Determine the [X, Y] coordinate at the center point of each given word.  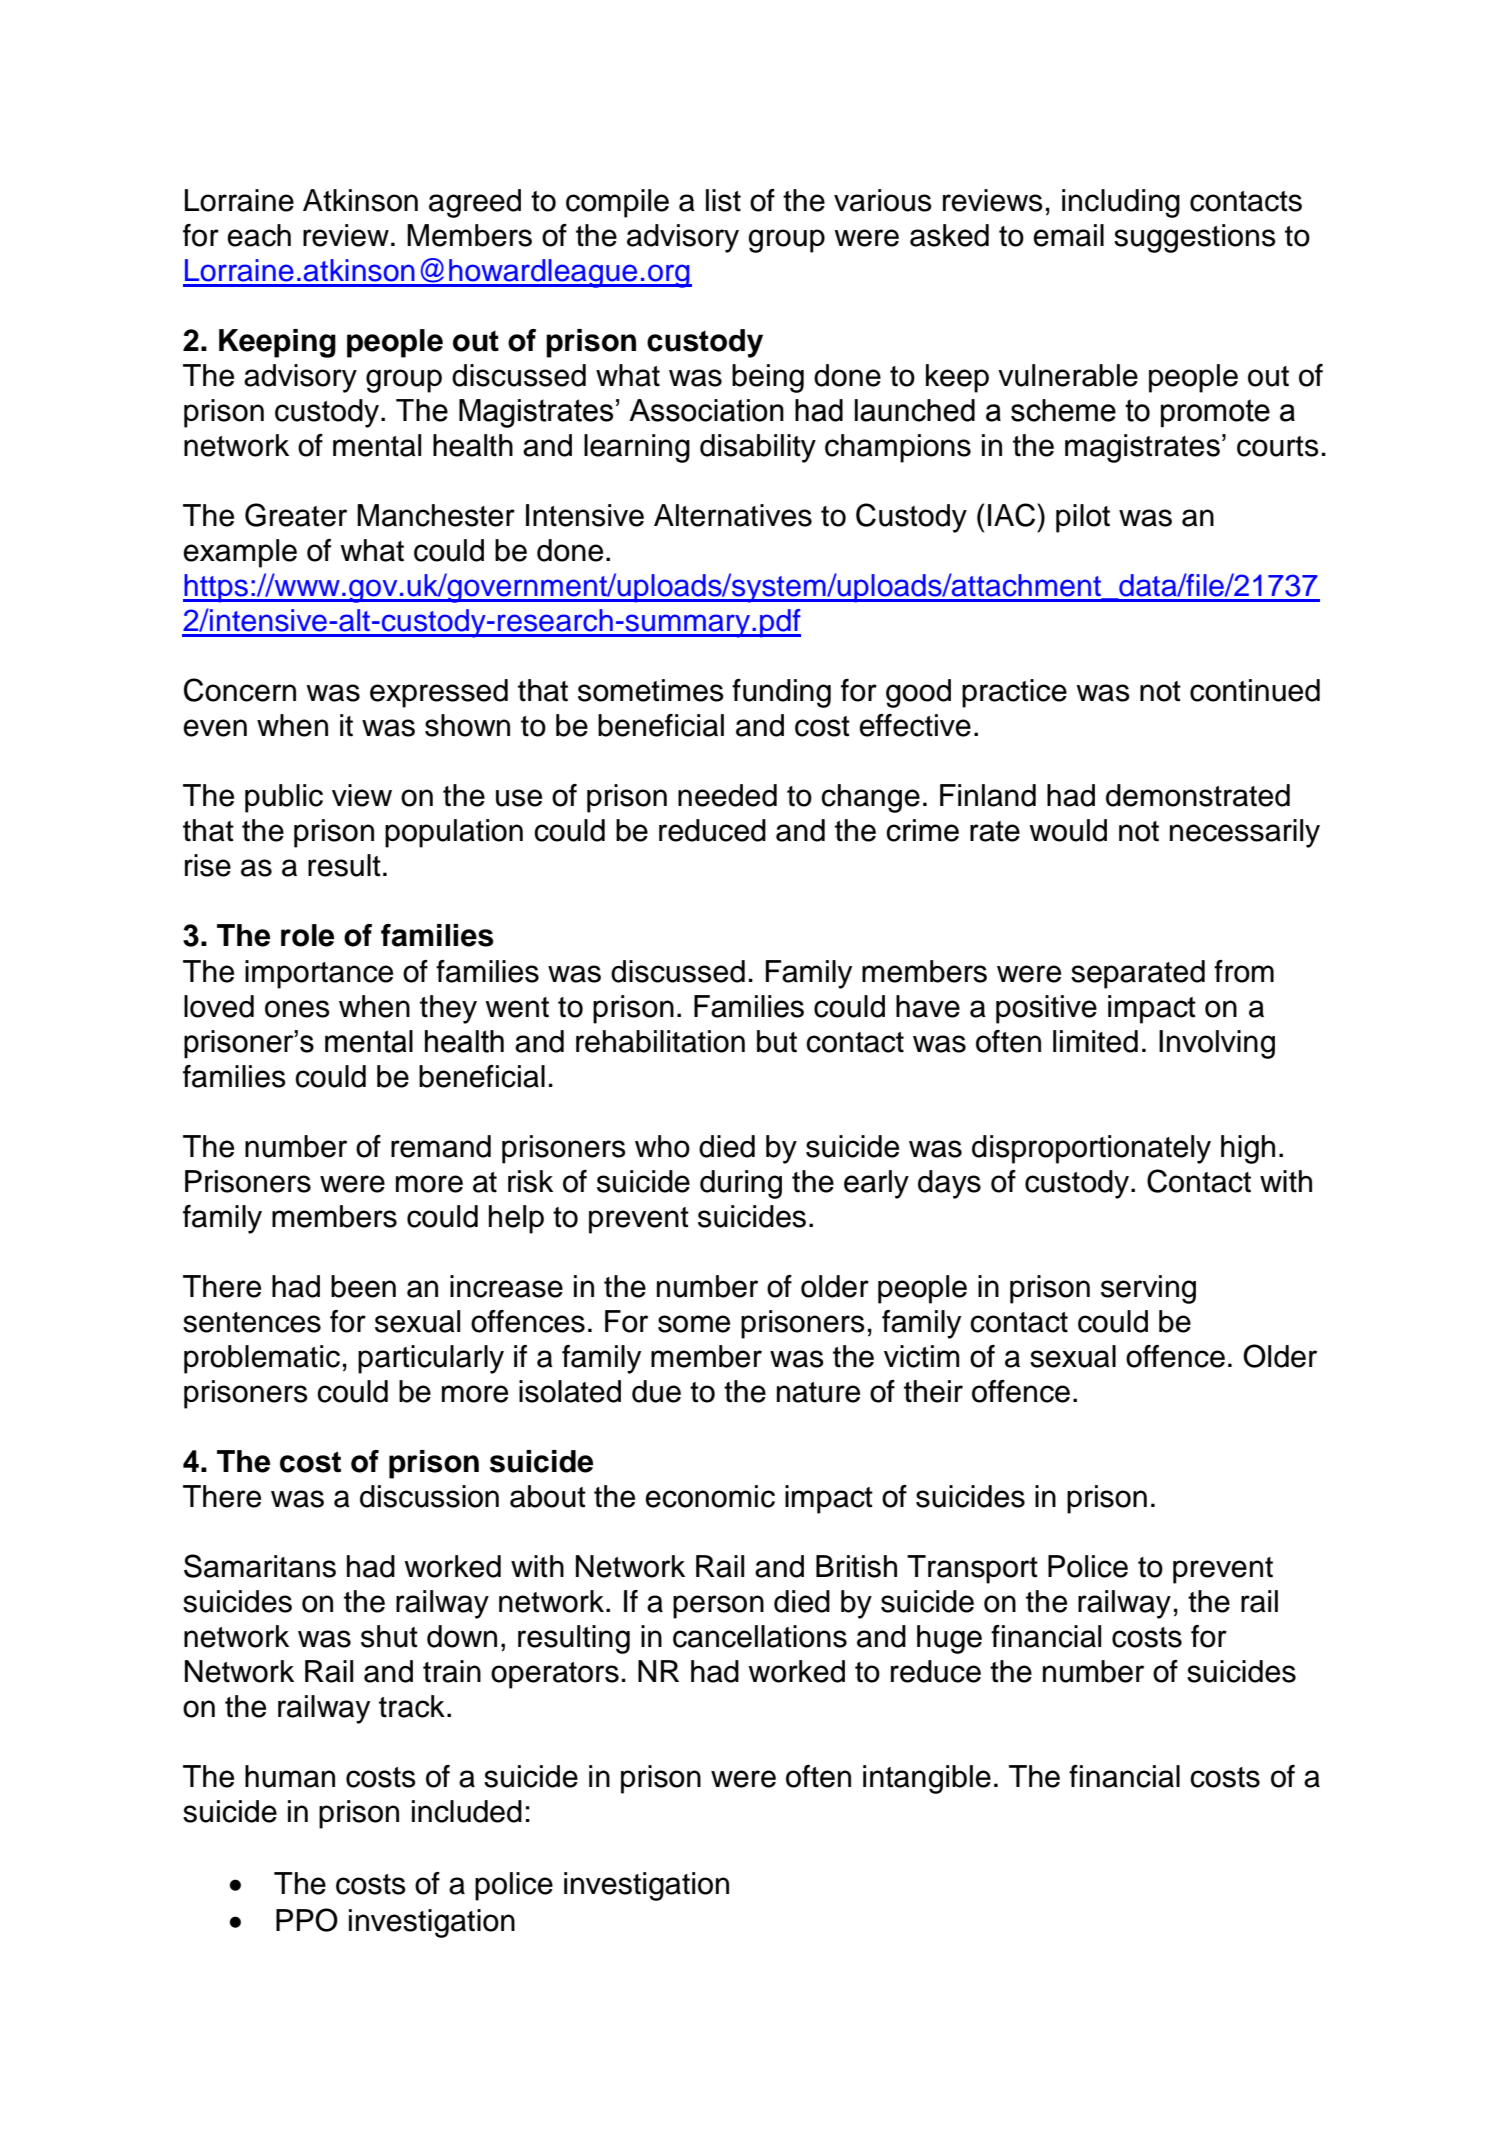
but [777, 1041]
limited [1095, 1041]
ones [297, 1009]
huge [949, 1639]
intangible [927, 1779]
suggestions [1195, 238]
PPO [307, 1920]
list [723, 200]
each [259, 235]
